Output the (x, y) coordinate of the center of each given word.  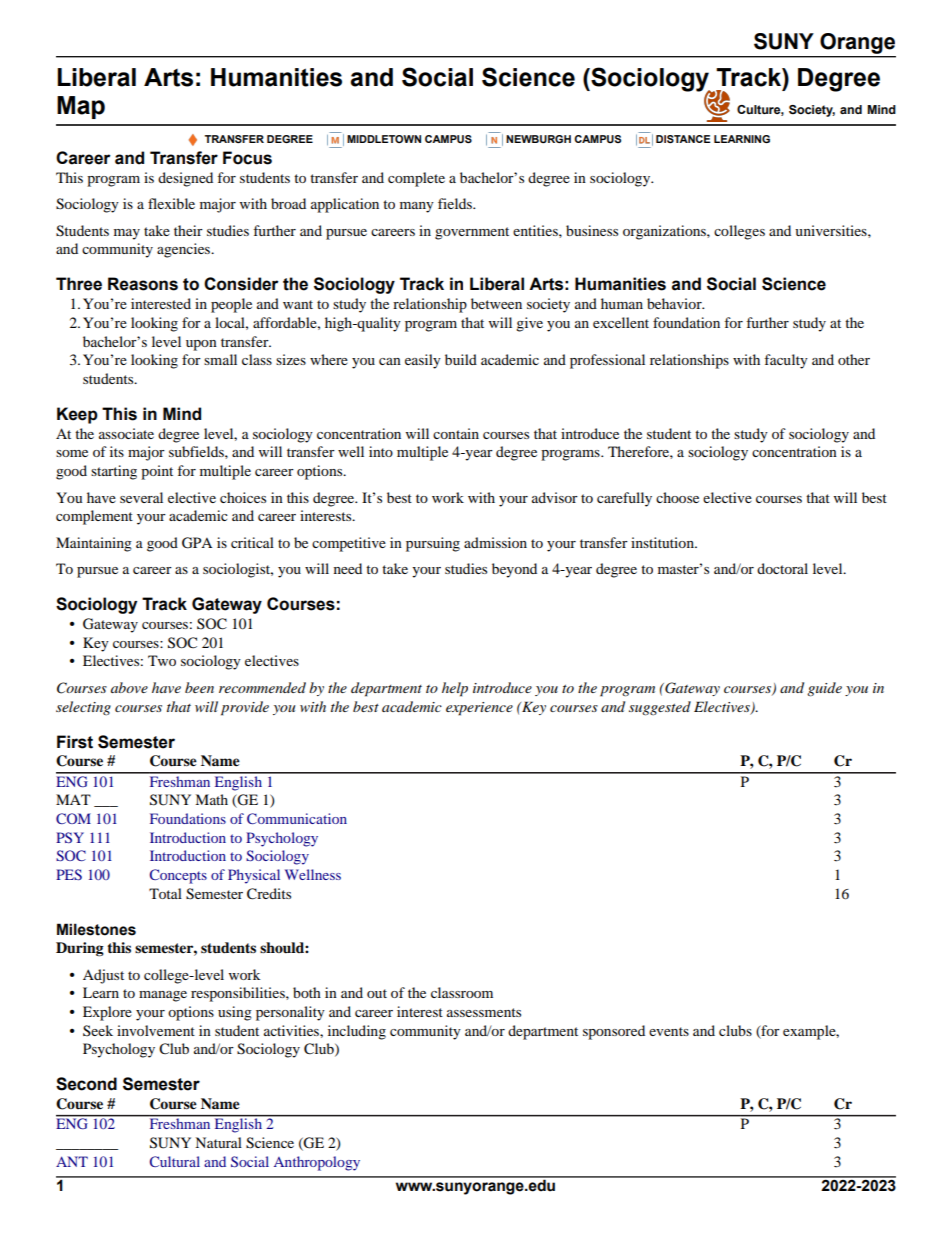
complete (416, 179)
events (669, 1031)
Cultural (175, 1161)
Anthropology (317, 1163)
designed (185, 179)
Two (162, 660)
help (455, 689)
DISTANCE (683, 139)
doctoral (782, 568)
